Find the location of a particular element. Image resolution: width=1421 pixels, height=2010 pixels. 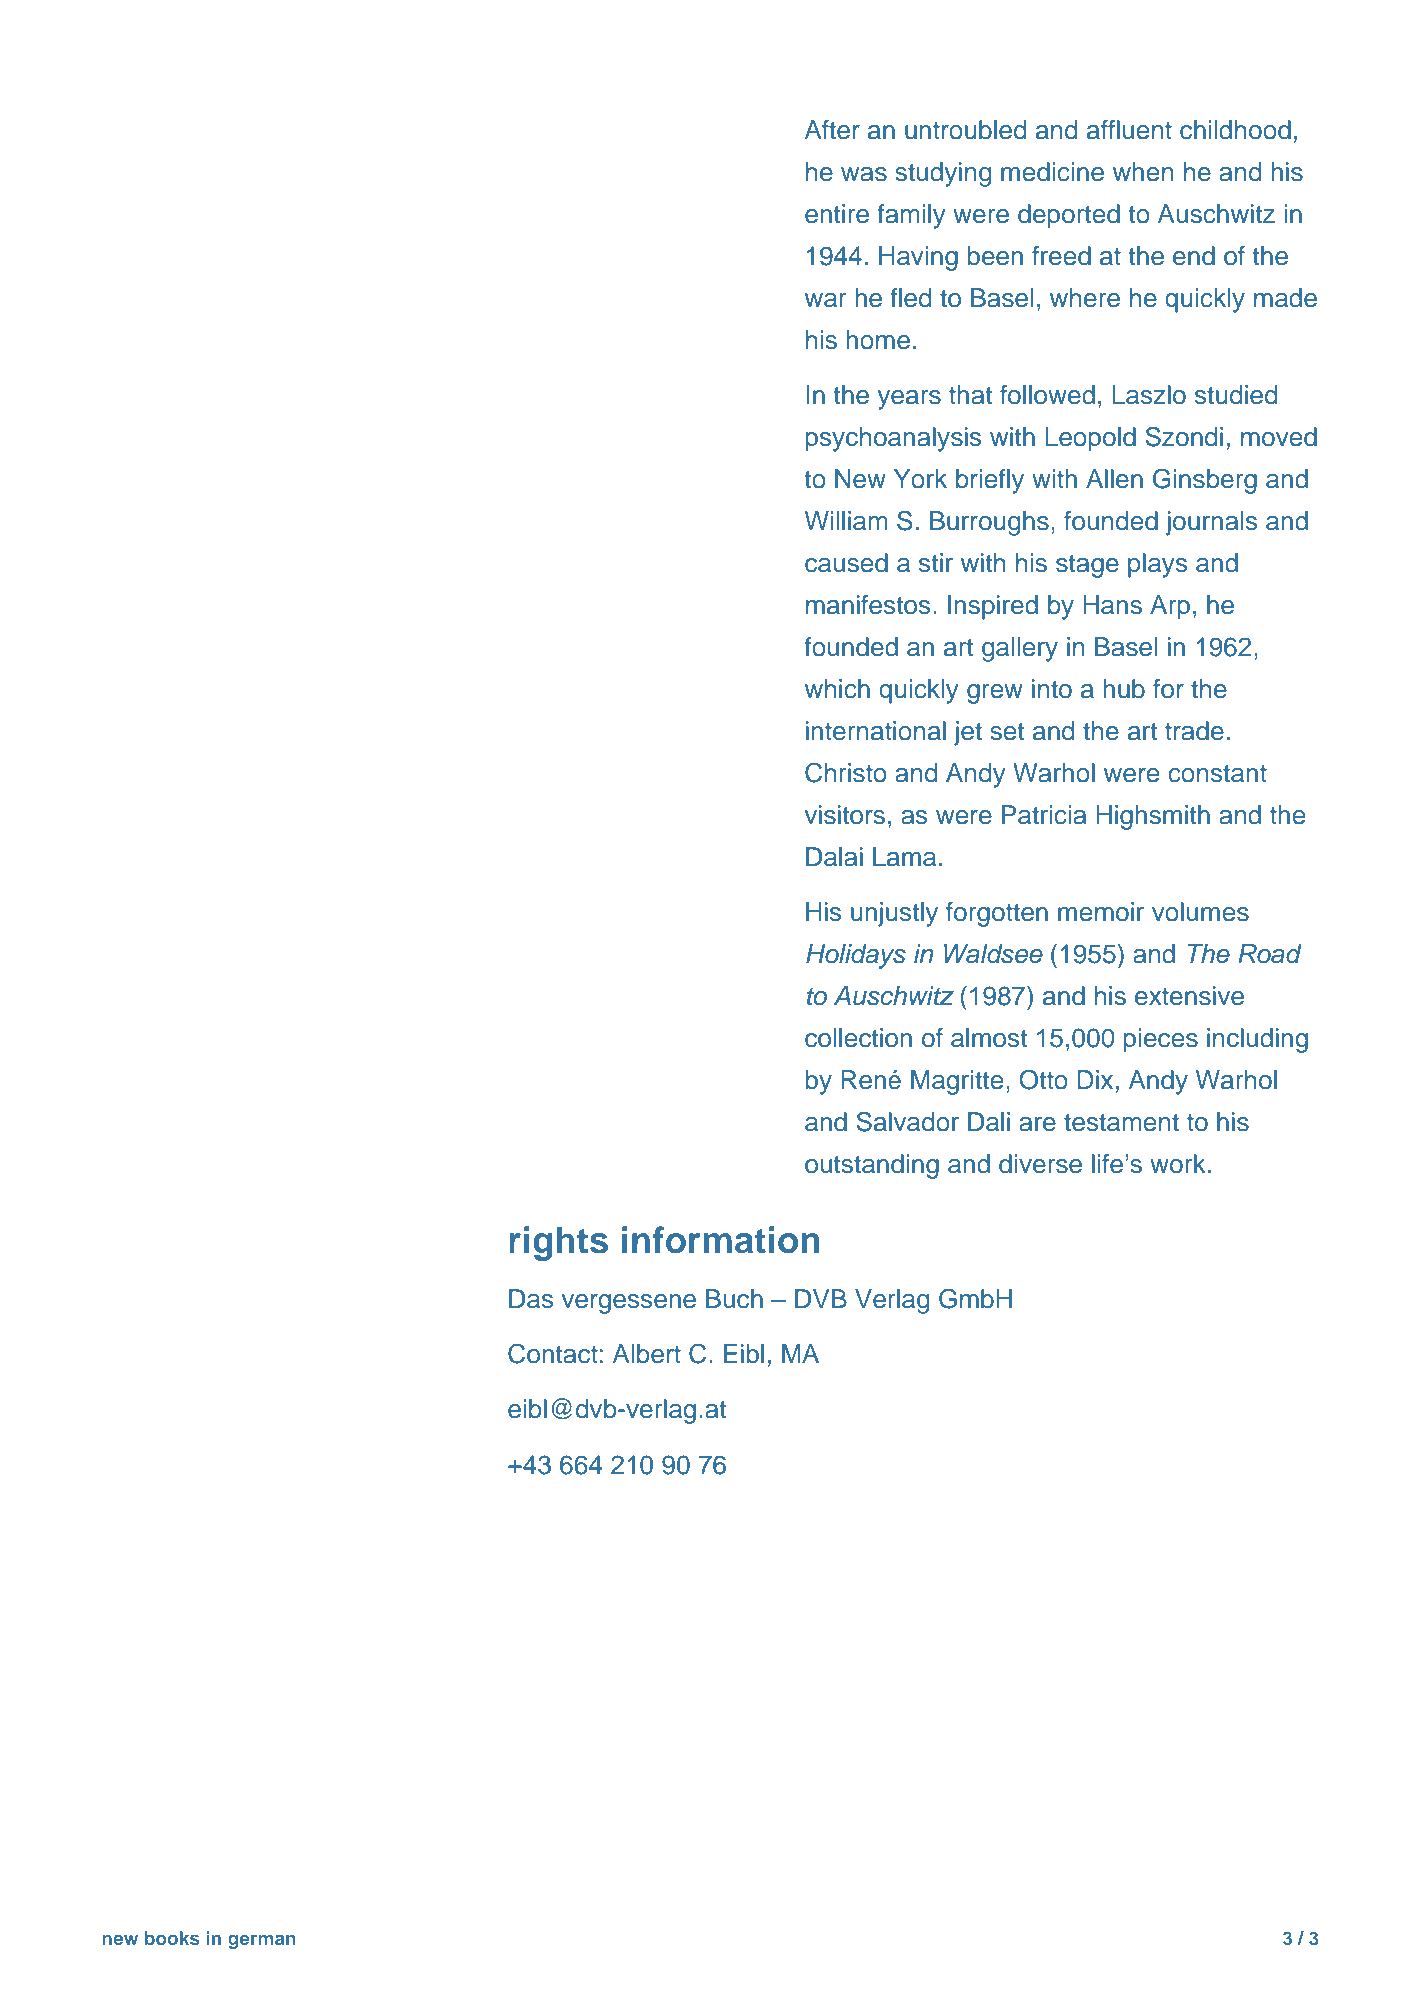

german is located at coordinates (262, 1941).
